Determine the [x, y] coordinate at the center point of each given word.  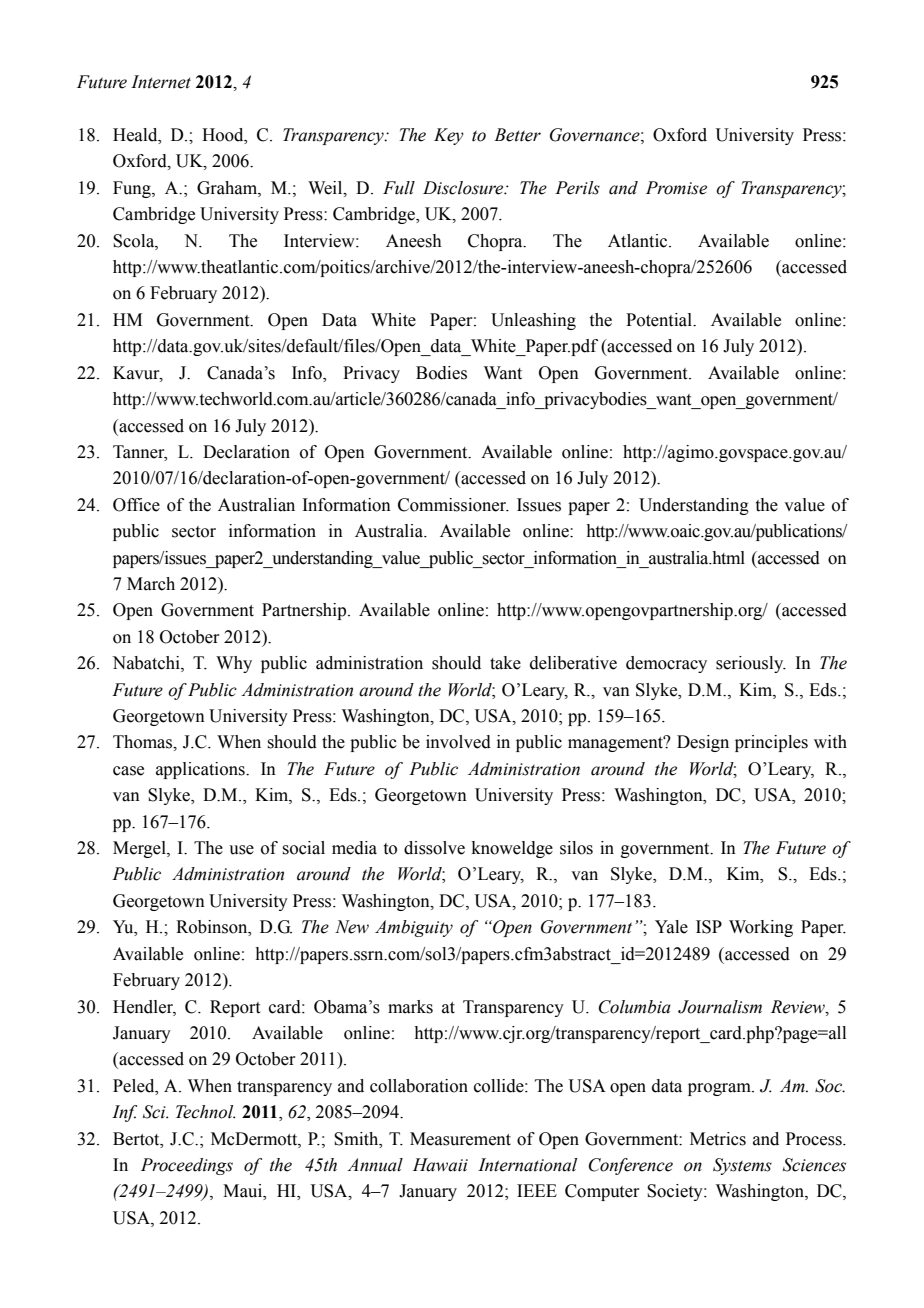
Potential [660, 320]
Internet [161, 82]
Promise [676, 188]
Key [449, 136]
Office [136, 505]
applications [201, 770]
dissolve [434, 848]
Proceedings [187, 1166]
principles [771, 743]
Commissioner [453, 505]
